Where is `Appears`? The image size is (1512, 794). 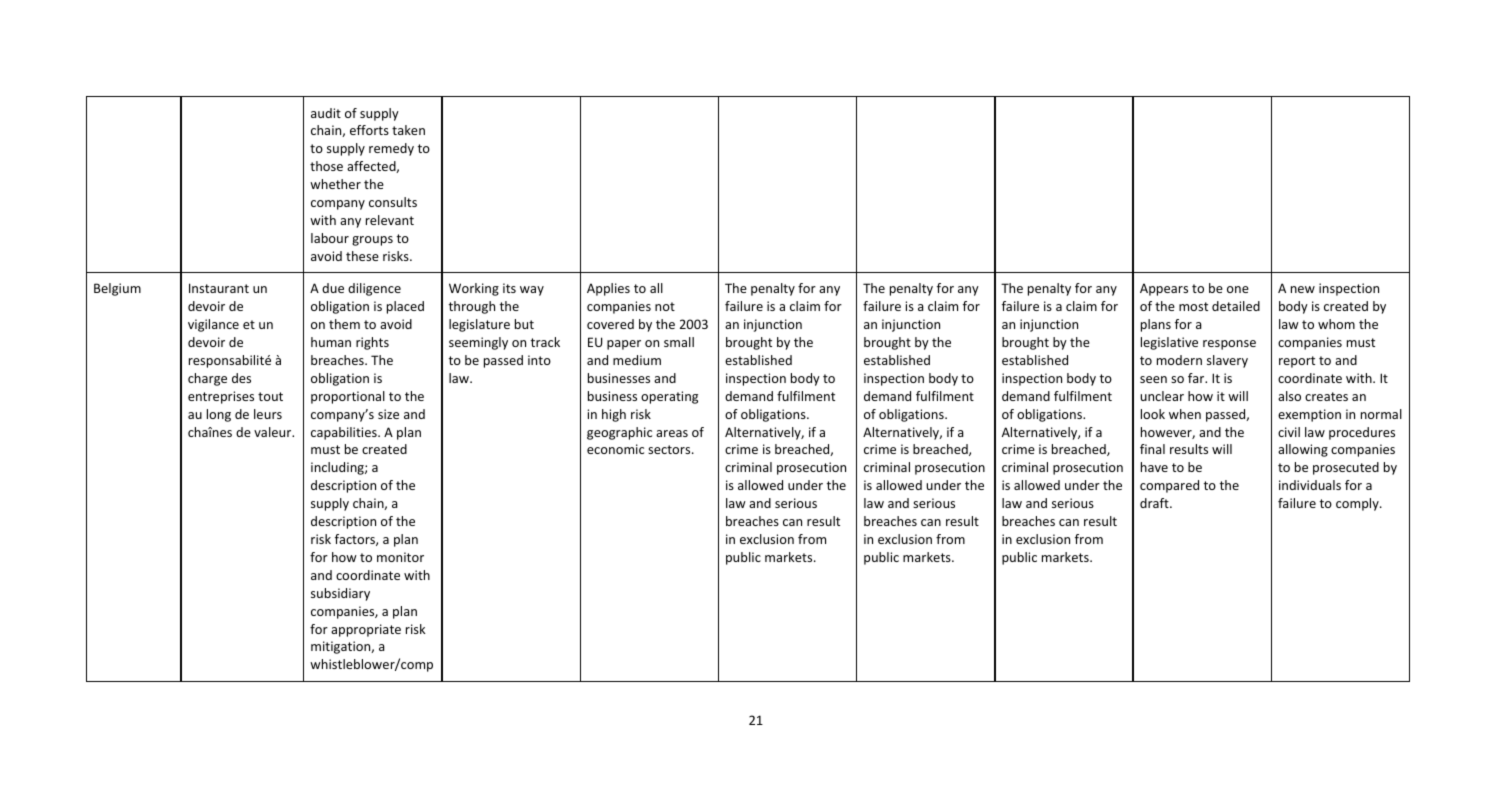
Appears is located at coordinates (1164, 289).
